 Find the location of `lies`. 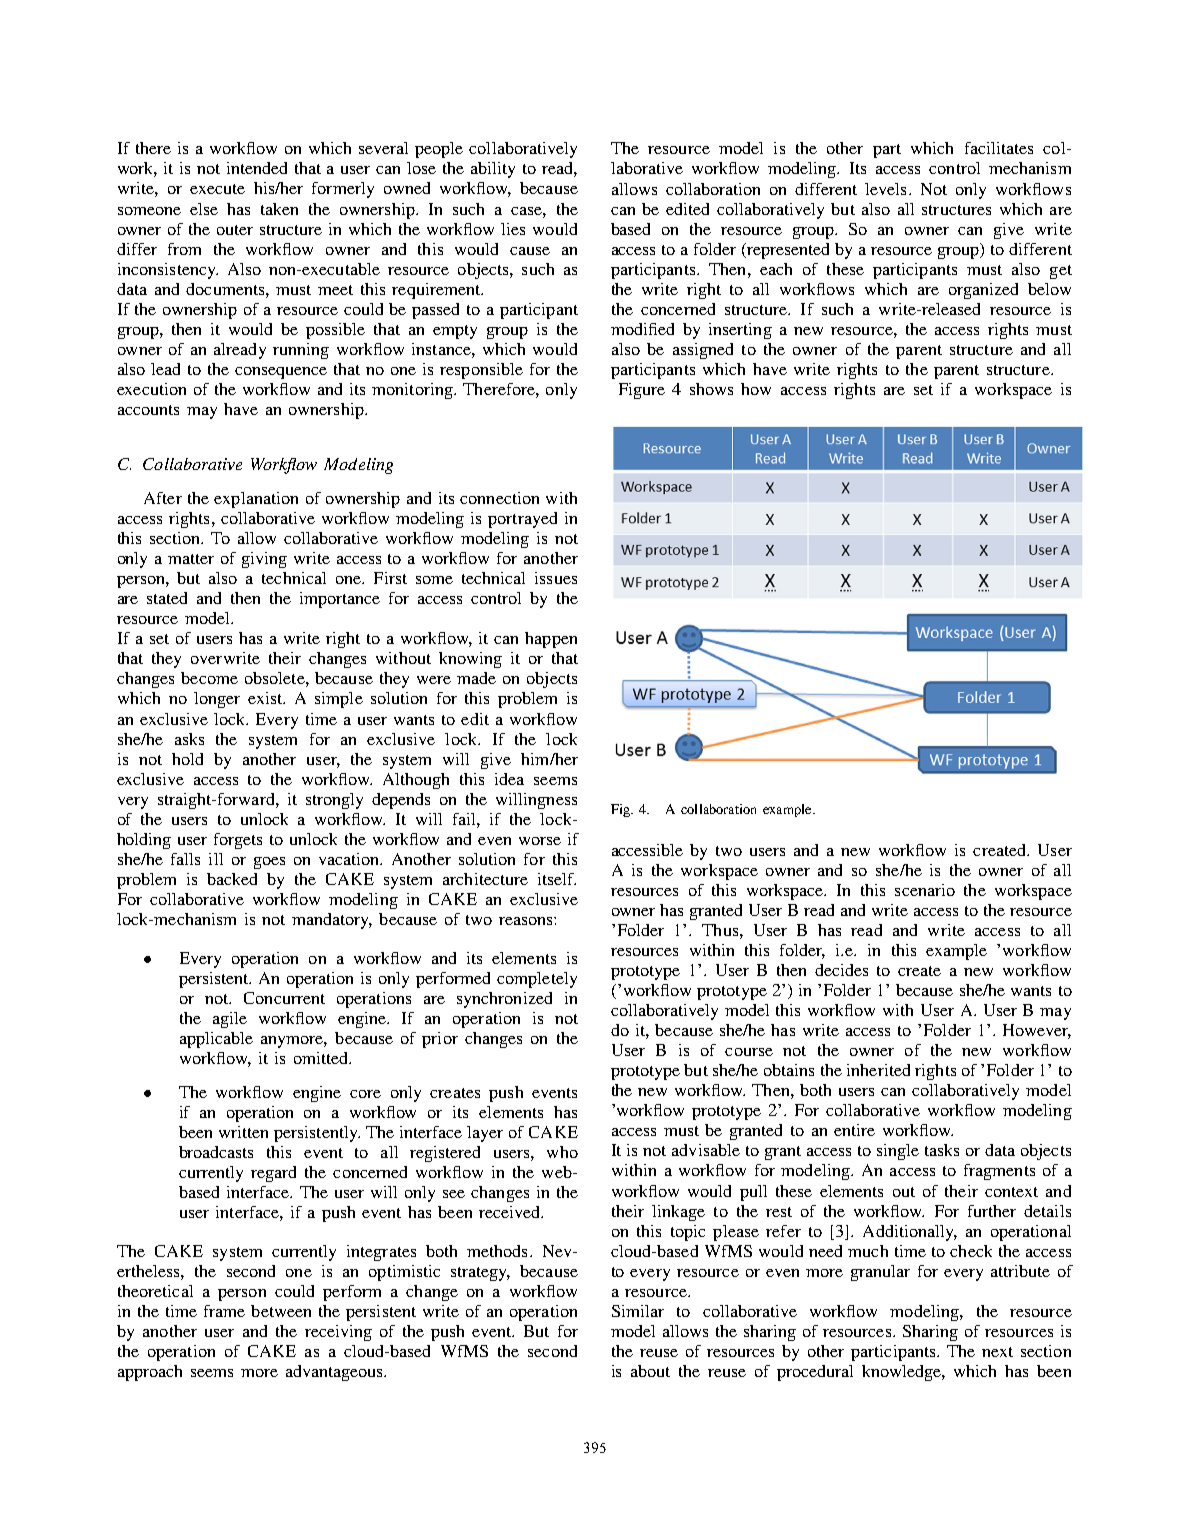

lies is located at coordinates (513, 229).
